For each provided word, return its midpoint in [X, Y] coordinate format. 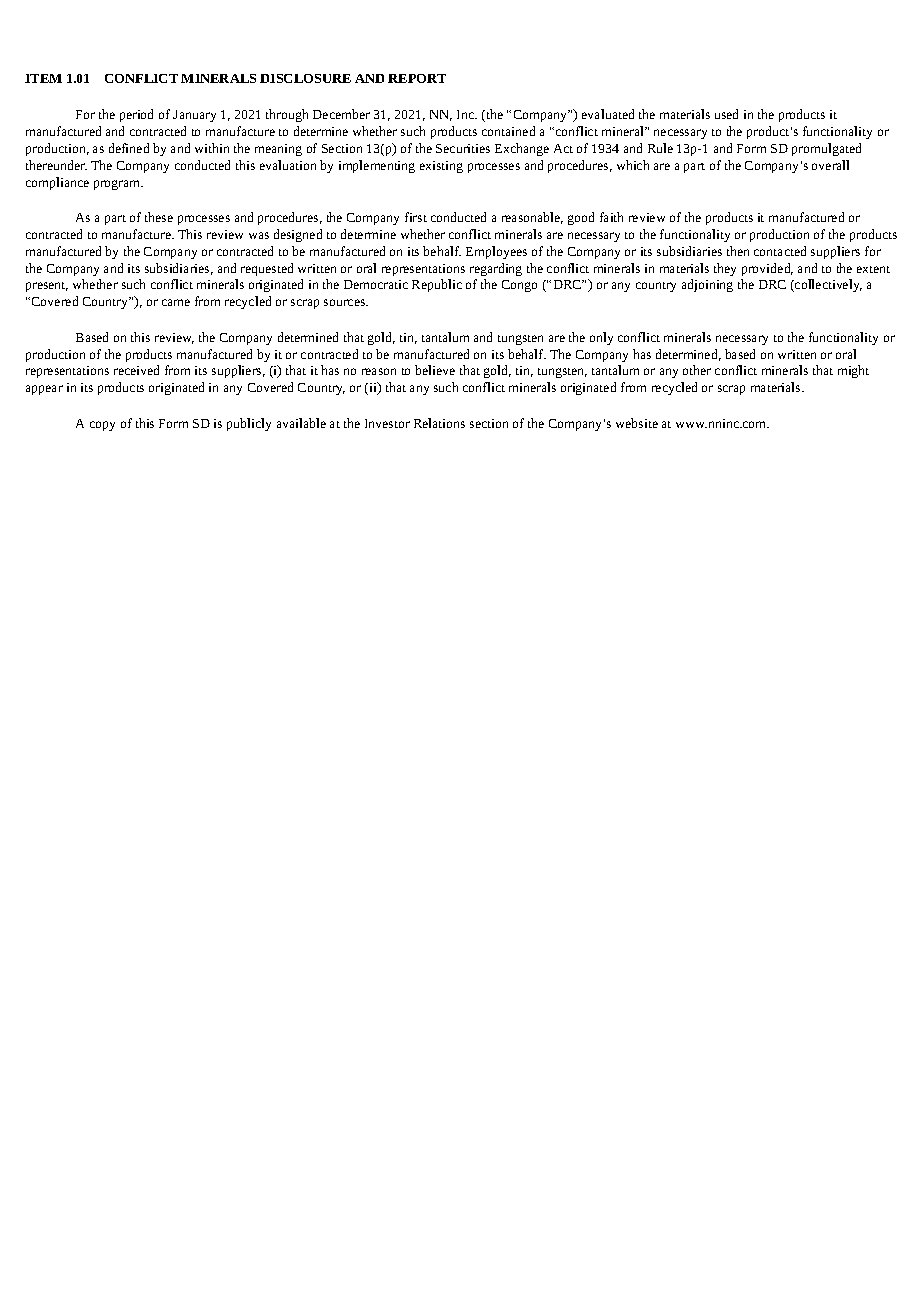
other [697, 370]
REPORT [417, 78]
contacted [780, 251]
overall [830, 165]
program [118, 185]
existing [441, 167]
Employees [496, 252]
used [726, 114]
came [176, 302]
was [259, 235]
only [601, 338]
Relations [439, 423]
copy [102, 426]
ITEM [43, 78]
